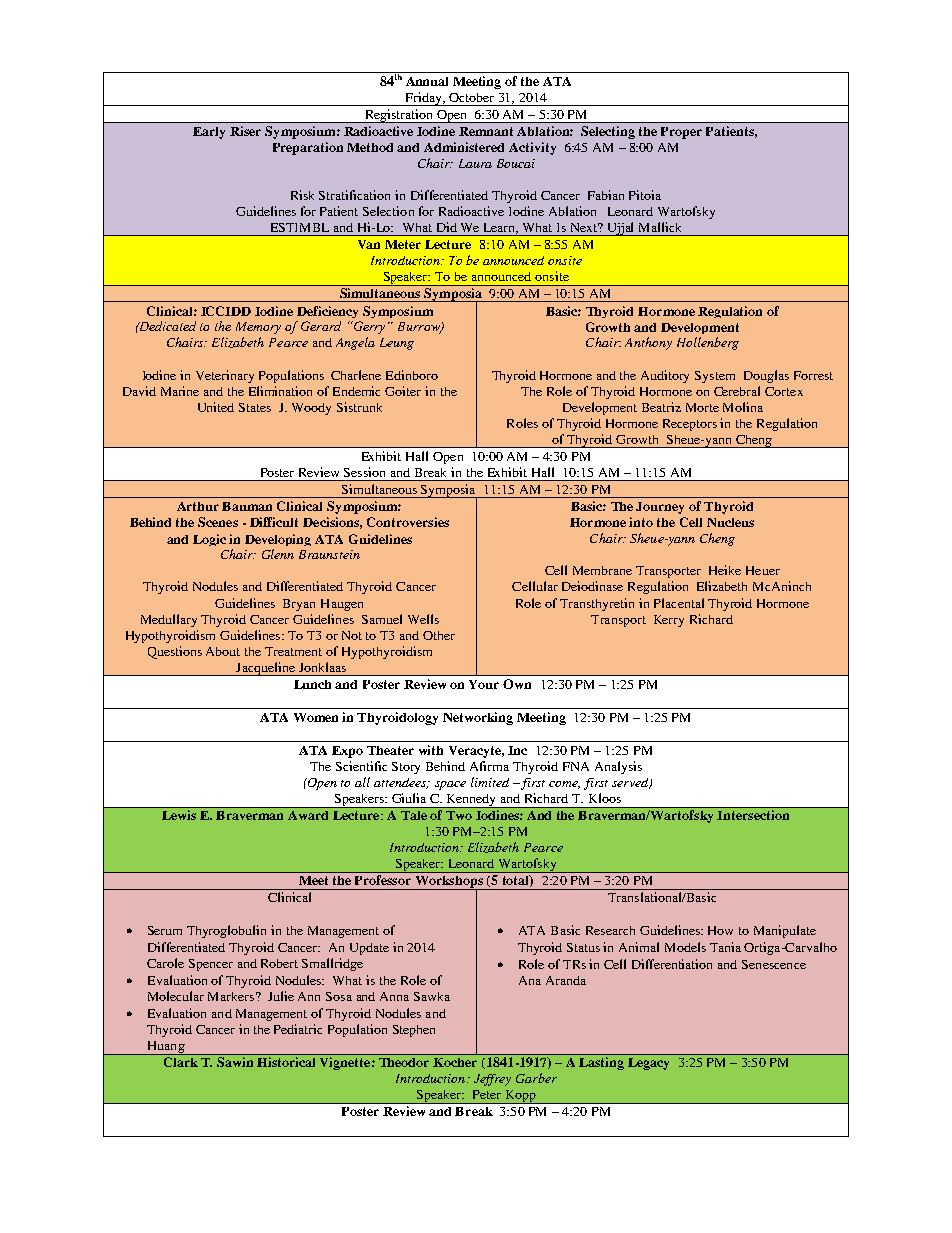  I want to click on Huang, so click(166, 1048).
